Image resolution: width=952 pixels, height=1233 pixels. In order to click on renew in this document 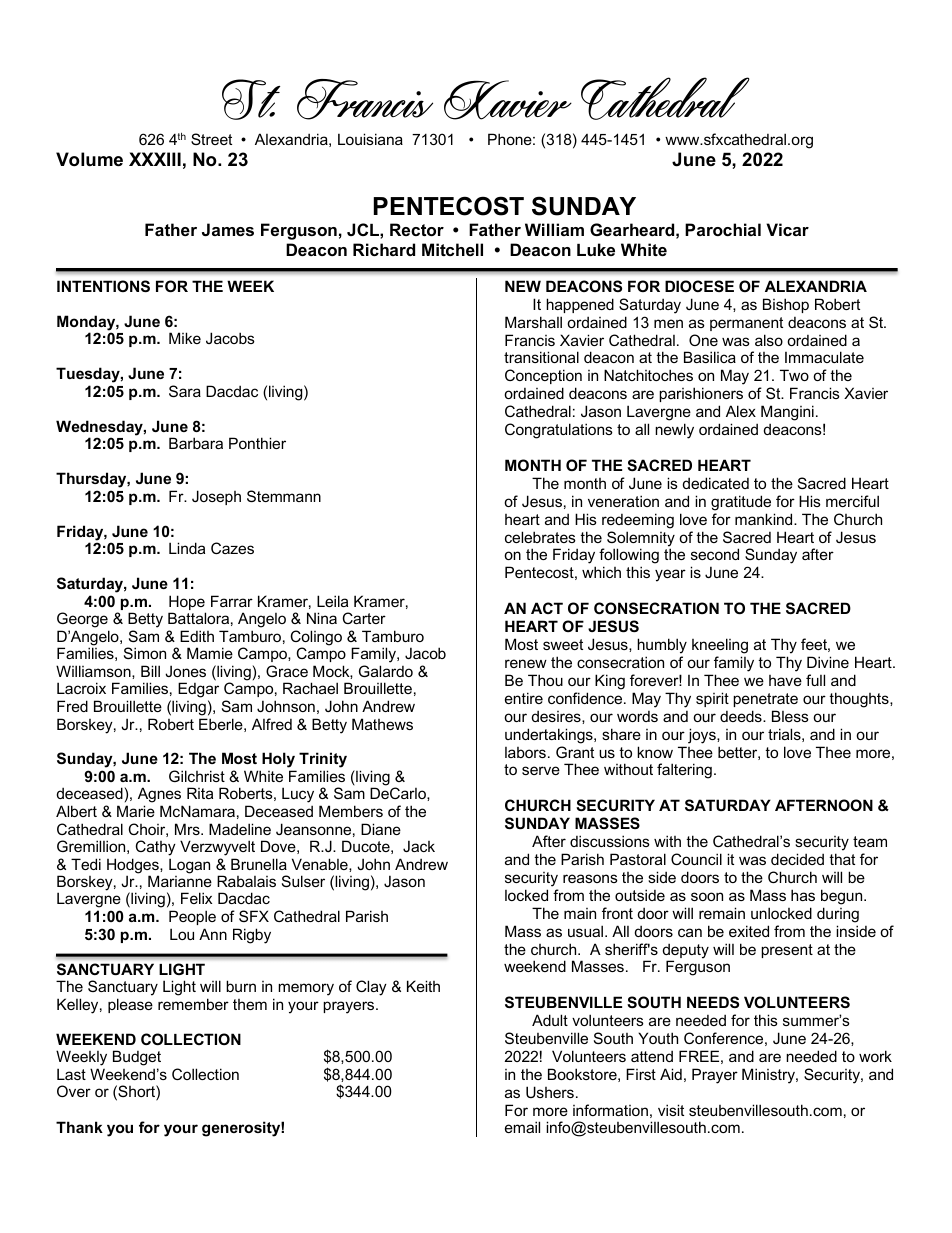, I will do `click(526, 663)`.
